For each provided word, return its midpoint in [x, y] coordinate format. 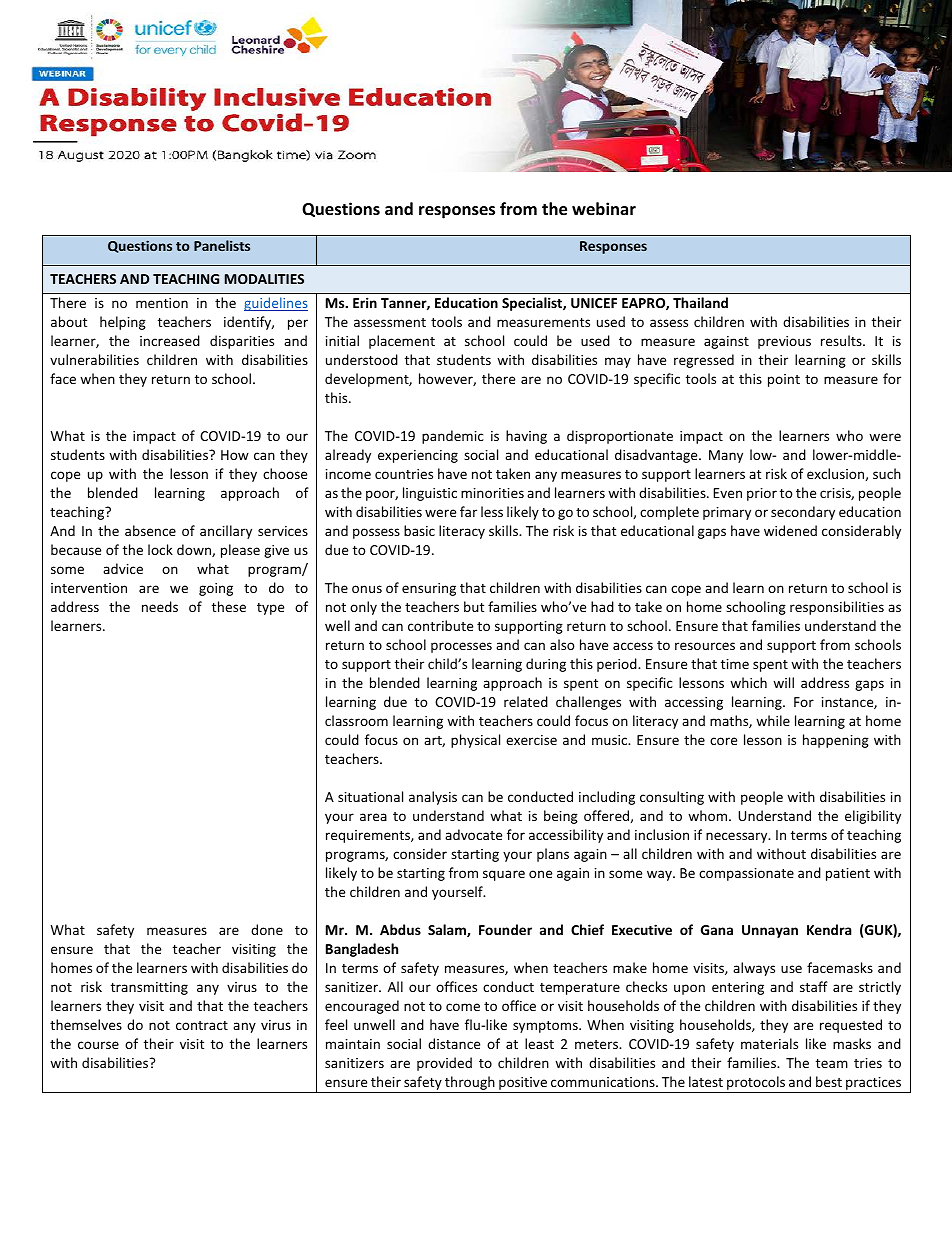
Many [726, 456]
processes [461, 647]
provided [444, 1064]
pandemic [453, 437]
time [735, 664]
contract [202, 1025]
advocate [473, 834]
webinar [604, 208]
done [267, 929]
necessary [738, 837]
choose [285, 473]
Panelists [222, 245]
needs [160, 606]
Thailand [700, 302]
